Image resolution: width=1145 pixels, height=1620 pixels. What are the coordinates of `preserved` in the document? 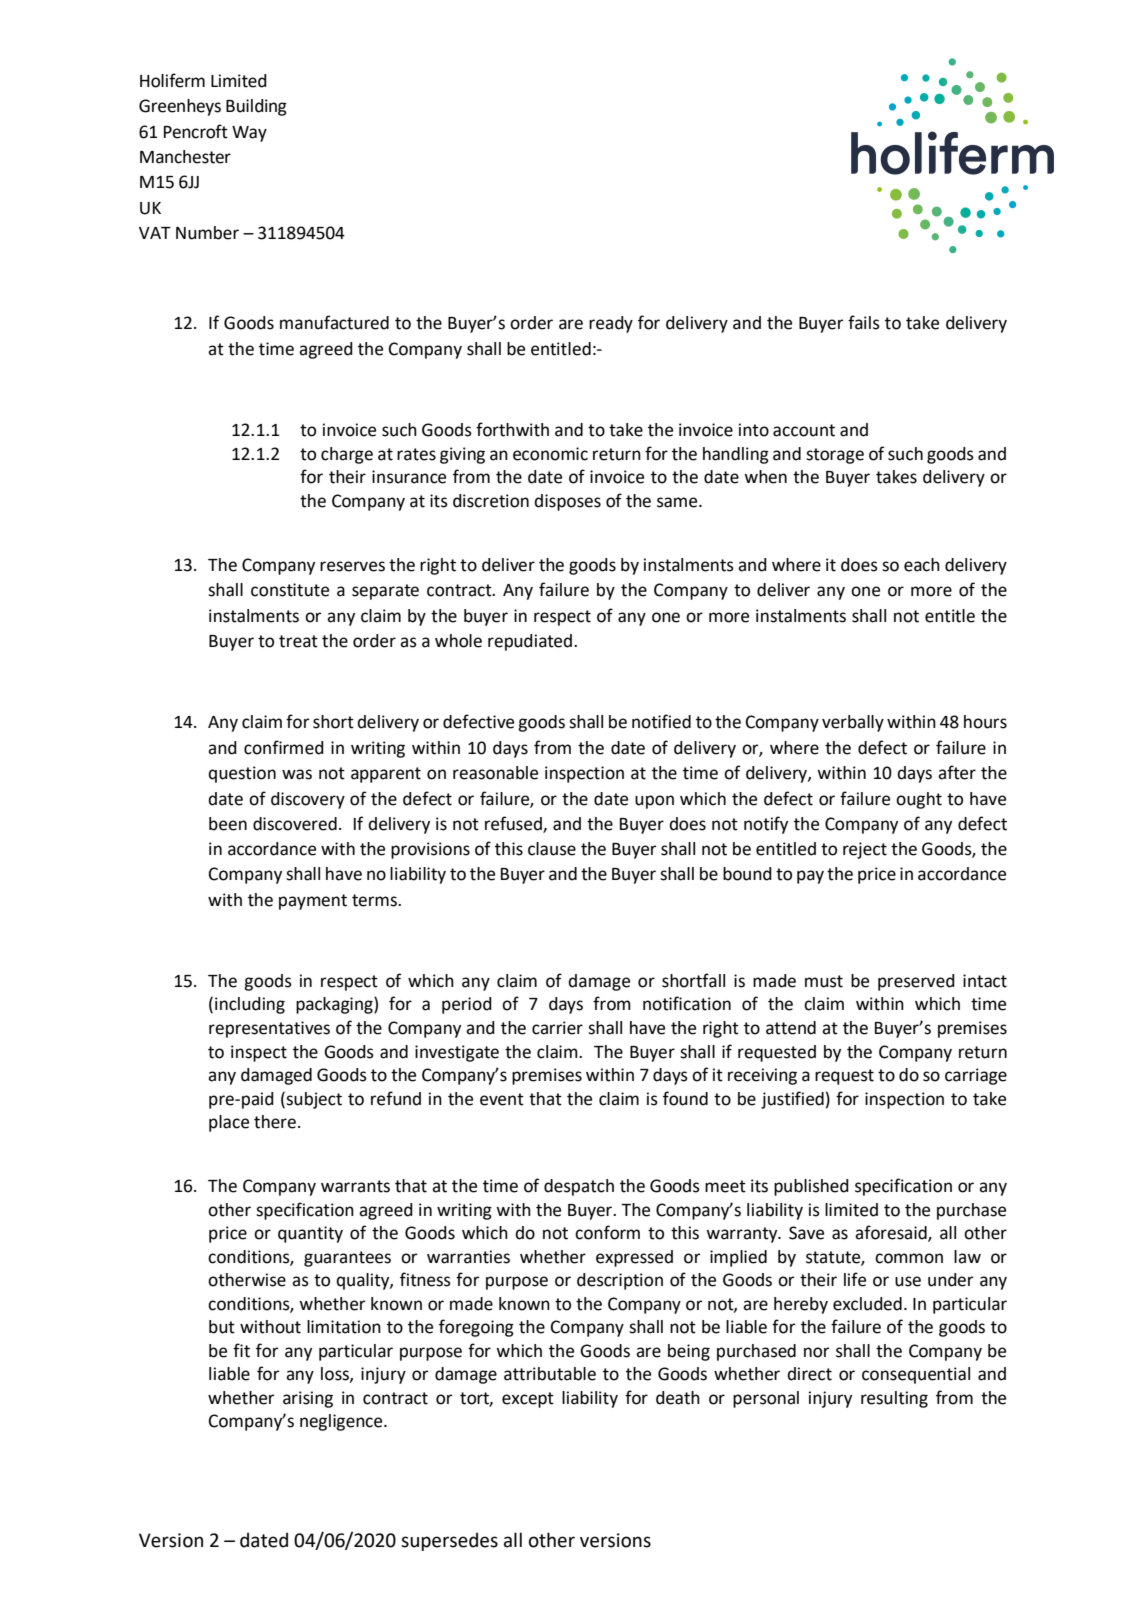 It's located at (916, 982).
